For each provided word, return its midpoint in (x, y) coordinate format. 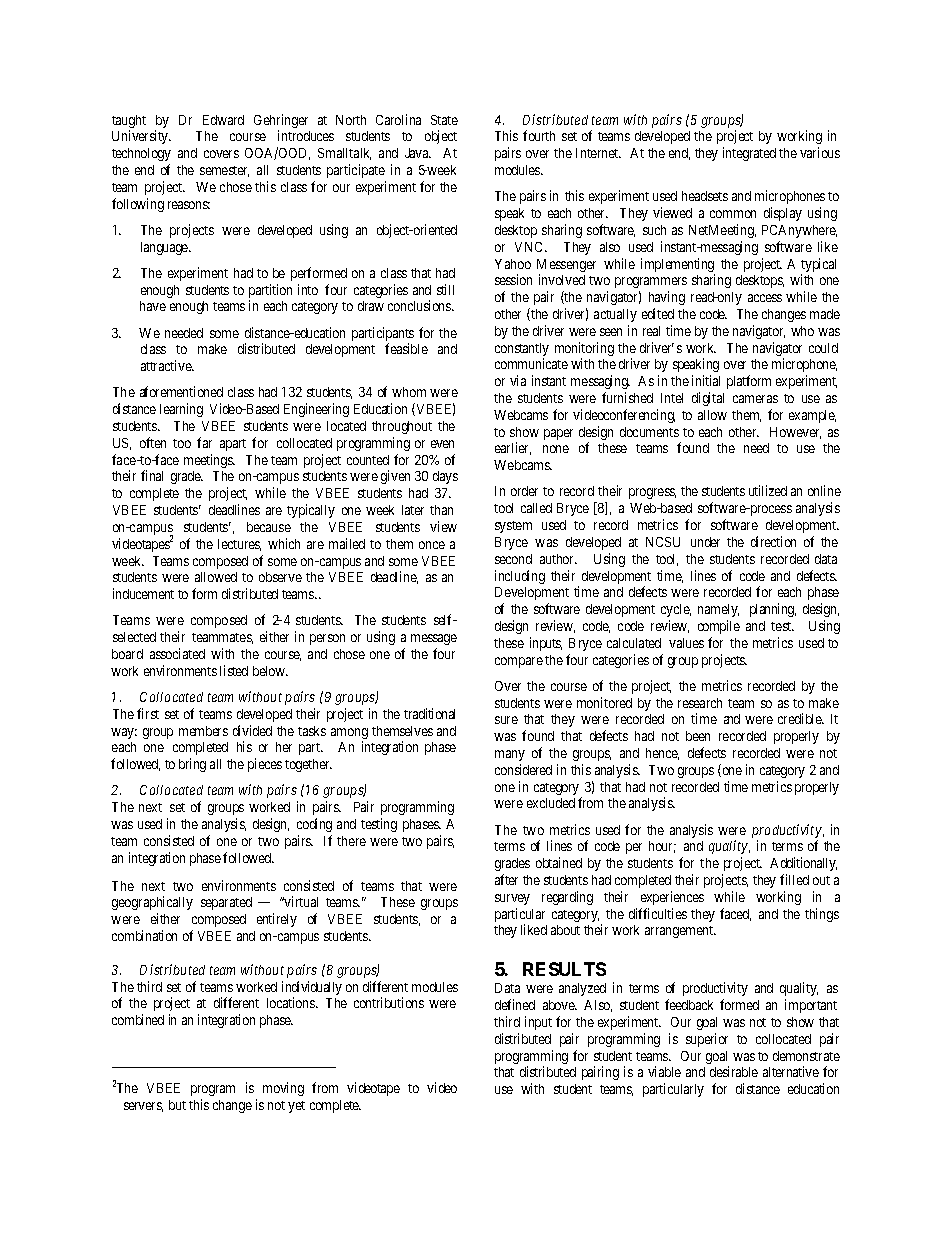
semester (224, 171)
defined (515, 1004)
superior (707, 1040)
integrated (749, 154)
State (444, 120)
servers (143, 1107)
